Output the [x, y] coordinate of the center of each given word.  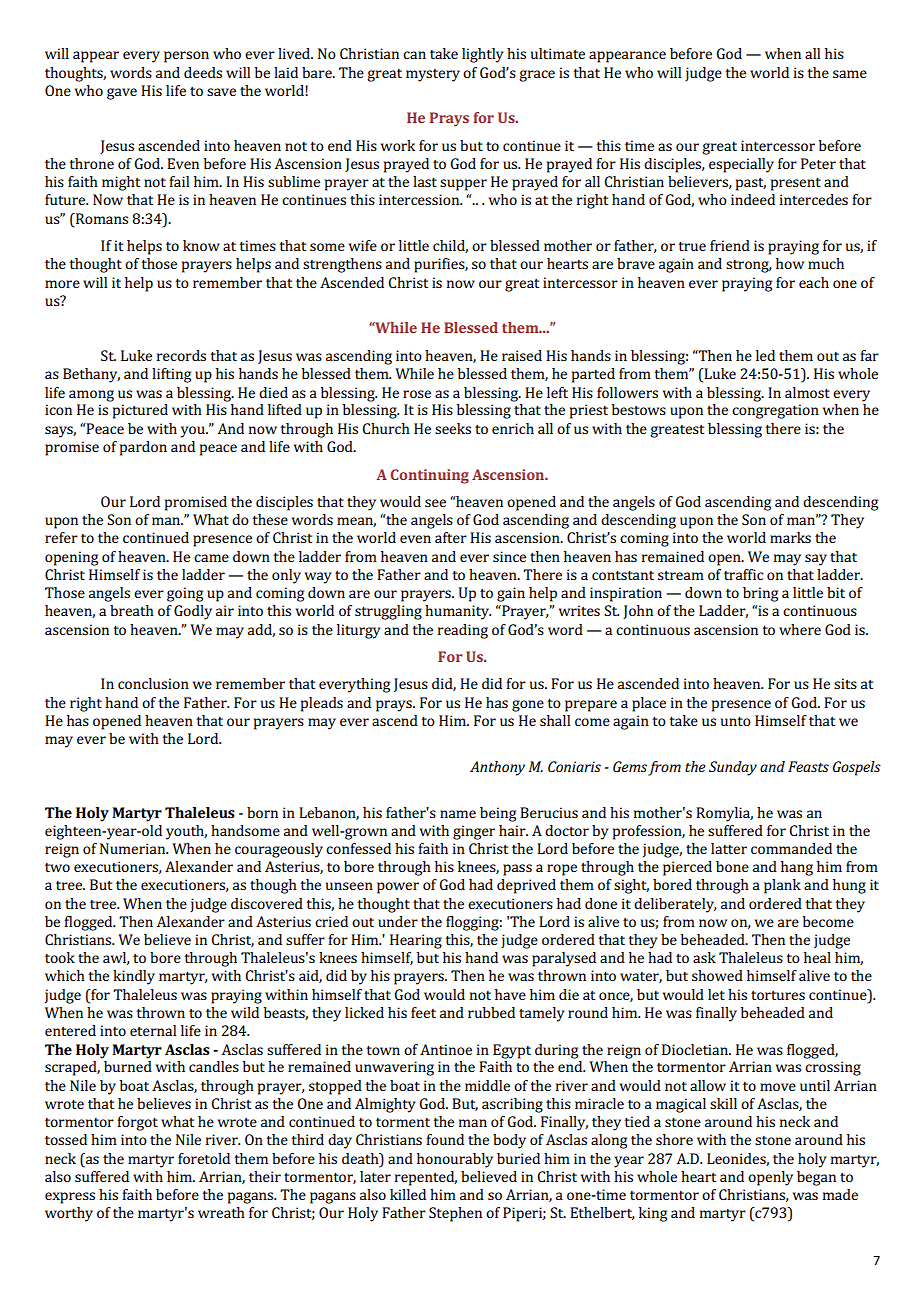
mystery [433, 75]
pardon [143, 448]
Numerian [134, 848]
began [816, 1178]
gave [122, 94]
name [458, 814]
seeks [453, 428]
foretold [204, 1158]
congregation [775, 411]
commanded [791, 848]
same [850, 74]
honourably [455, 1160]
